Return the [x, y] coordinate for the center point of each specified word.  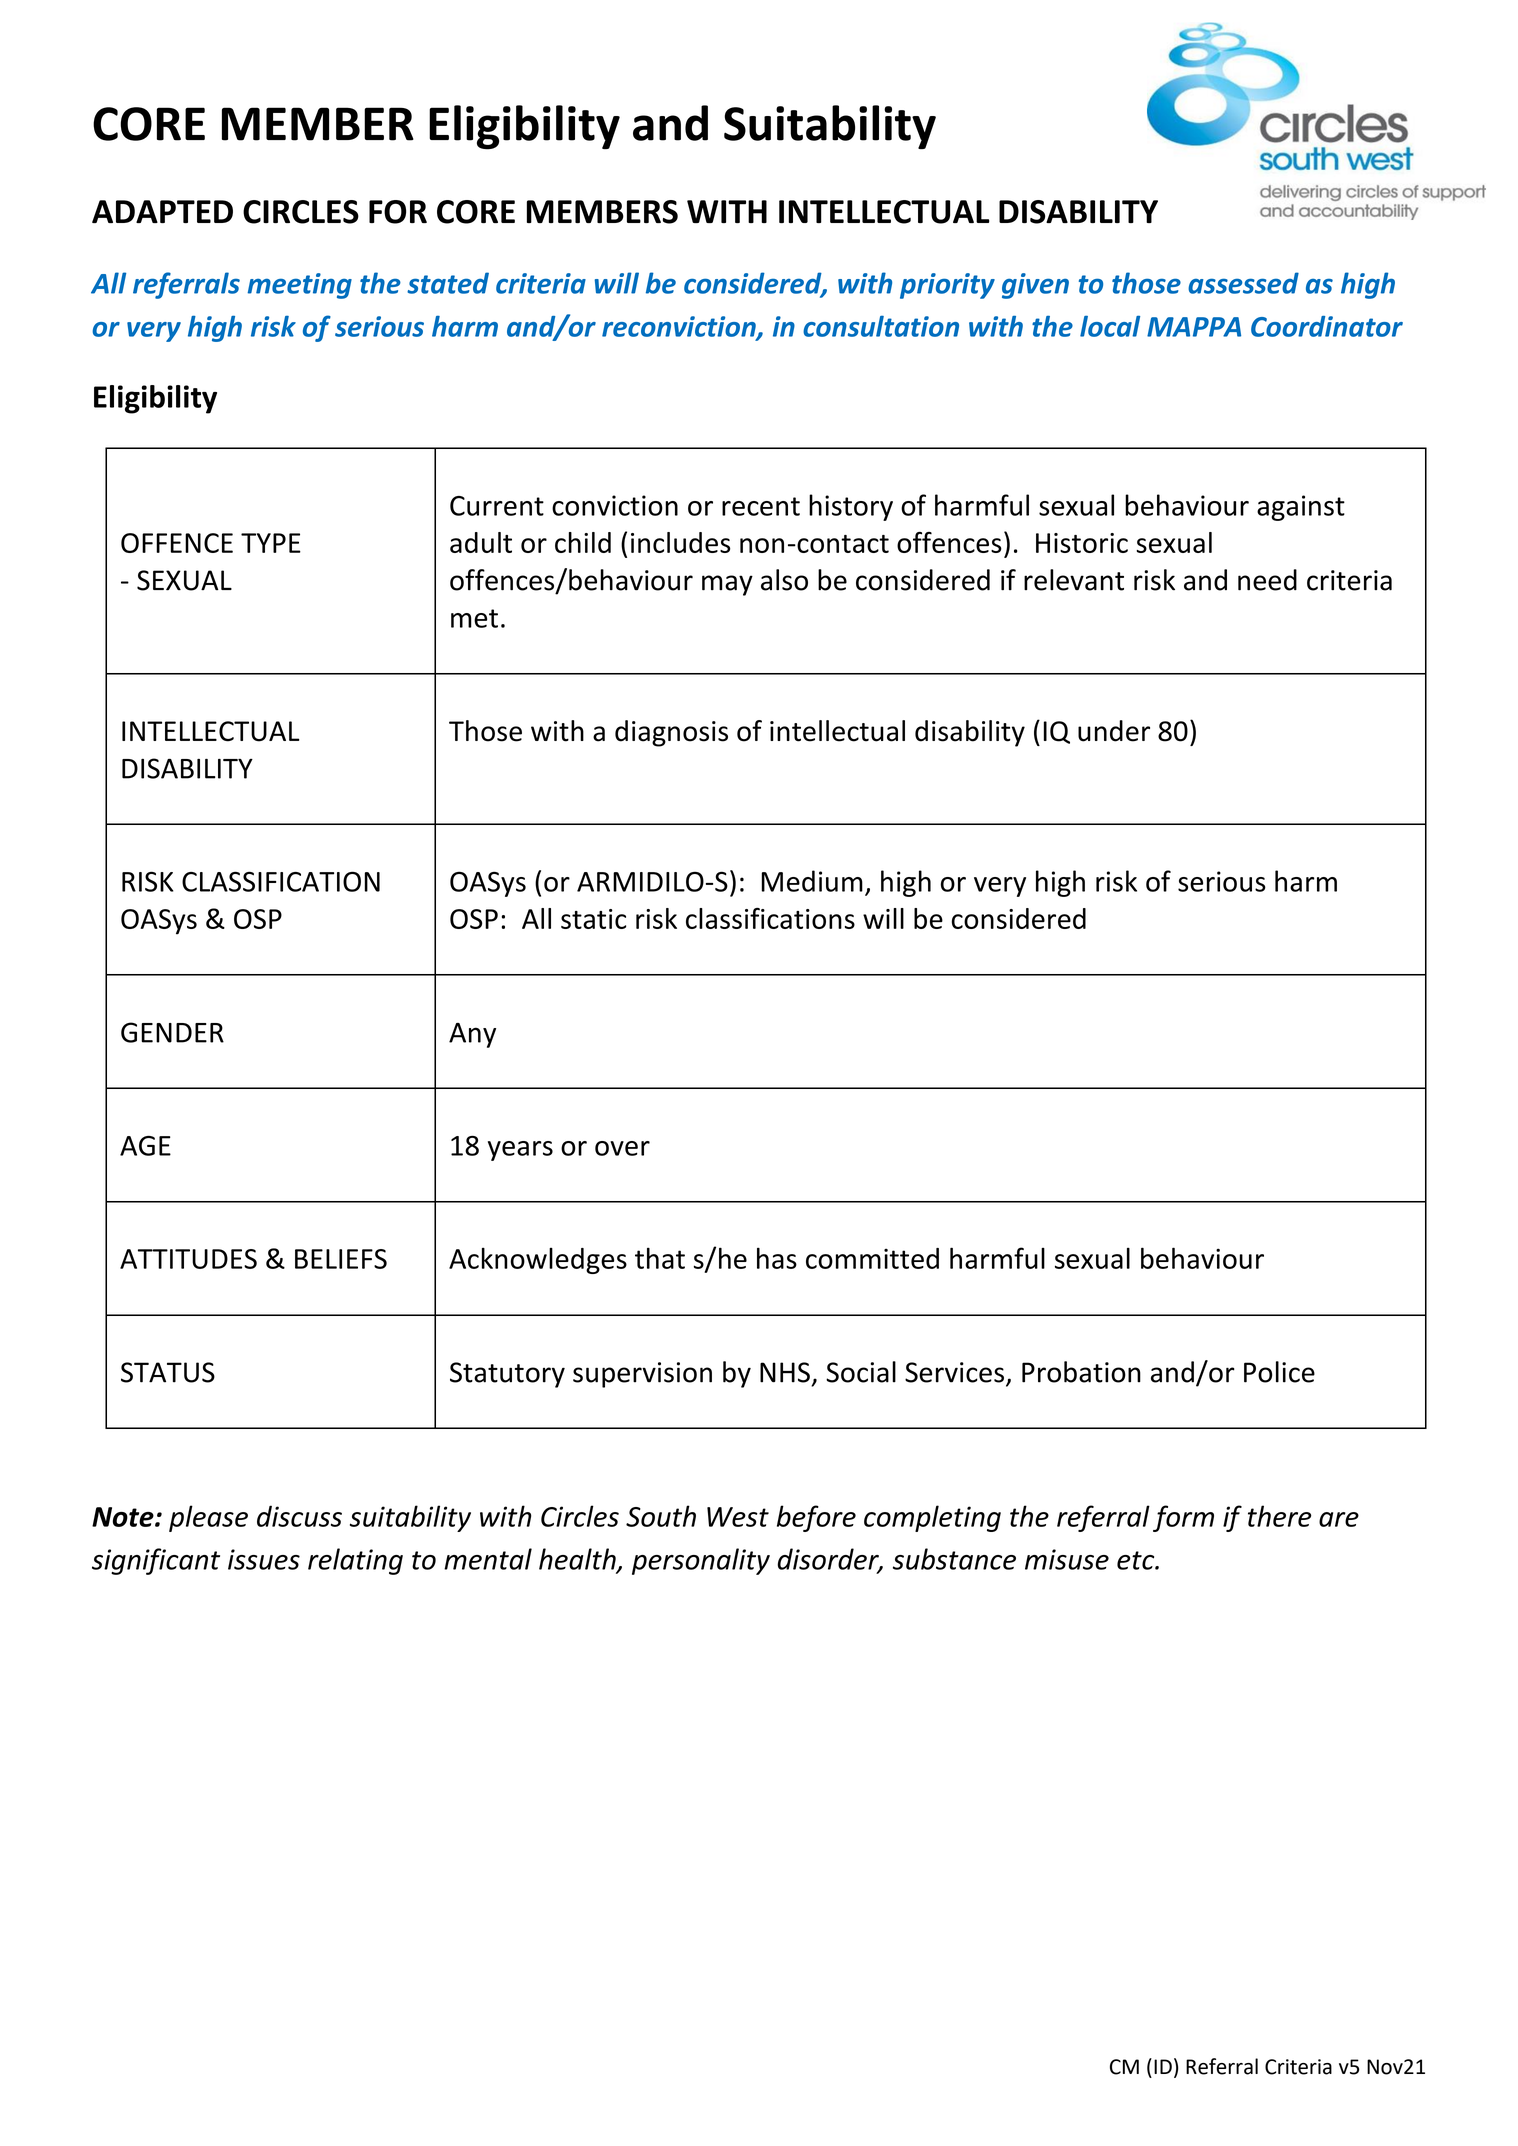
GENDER [172, 1032]
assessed [1243, 283]
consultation [881, 326]
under [1114, 731]
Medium [812, 881]
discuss [299, 1516]
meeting [300, 286]
